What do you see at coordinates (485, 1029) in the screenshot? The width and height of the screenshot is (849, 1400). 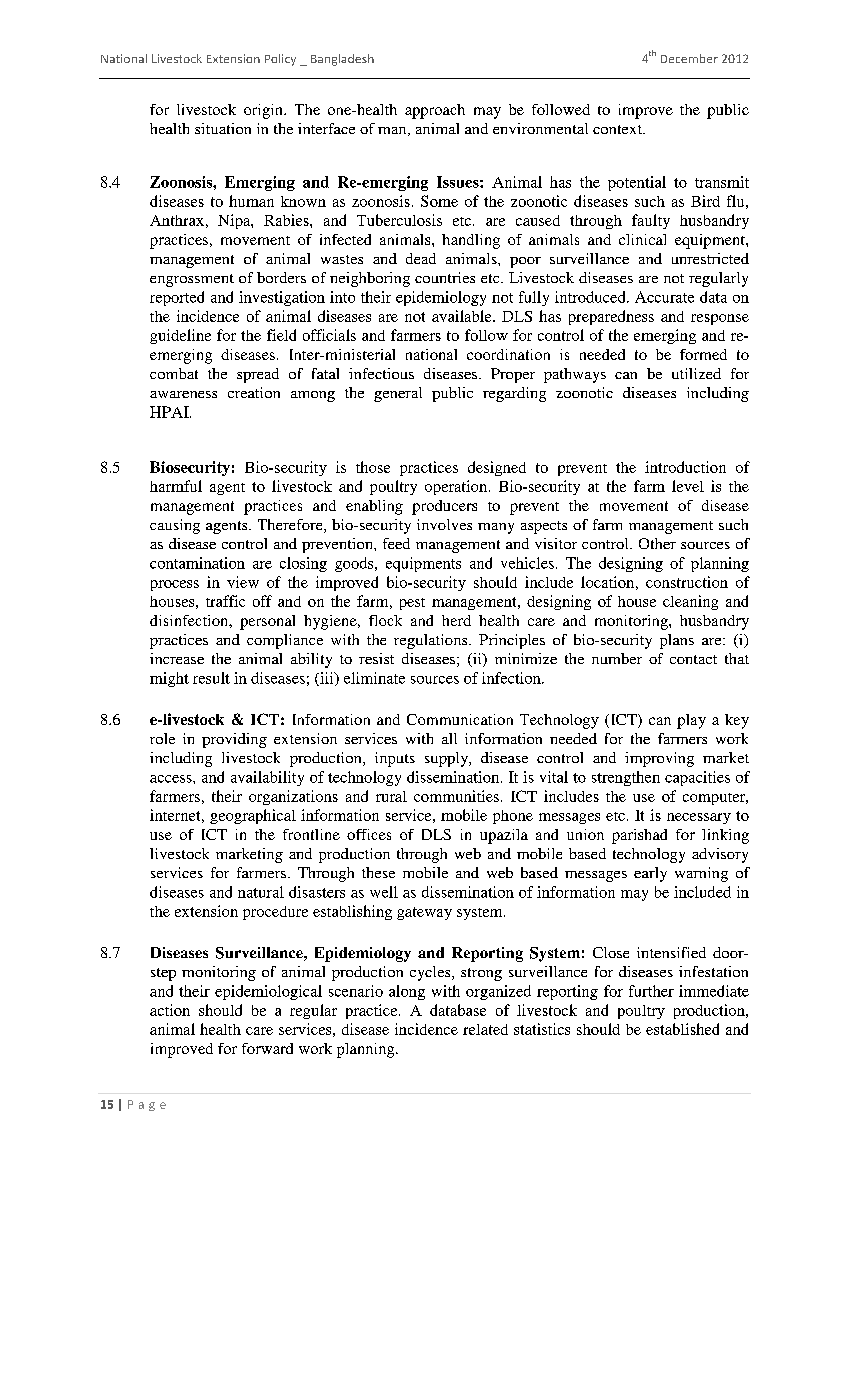 I see `related` at bounding box center [485, 1029].
